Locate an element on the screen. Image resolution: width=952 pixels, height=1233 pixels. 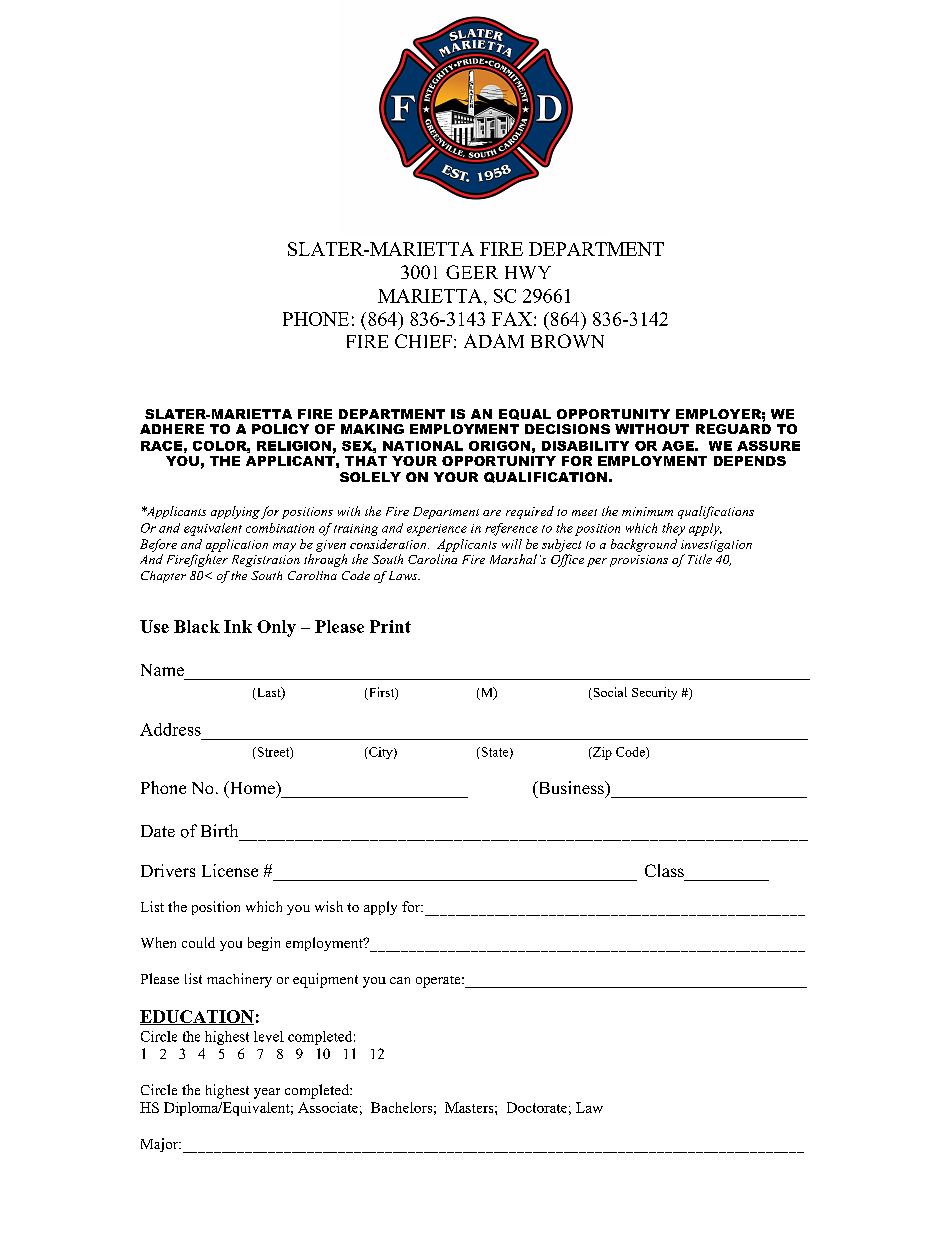
year is located at coordinates (267, 1093).
